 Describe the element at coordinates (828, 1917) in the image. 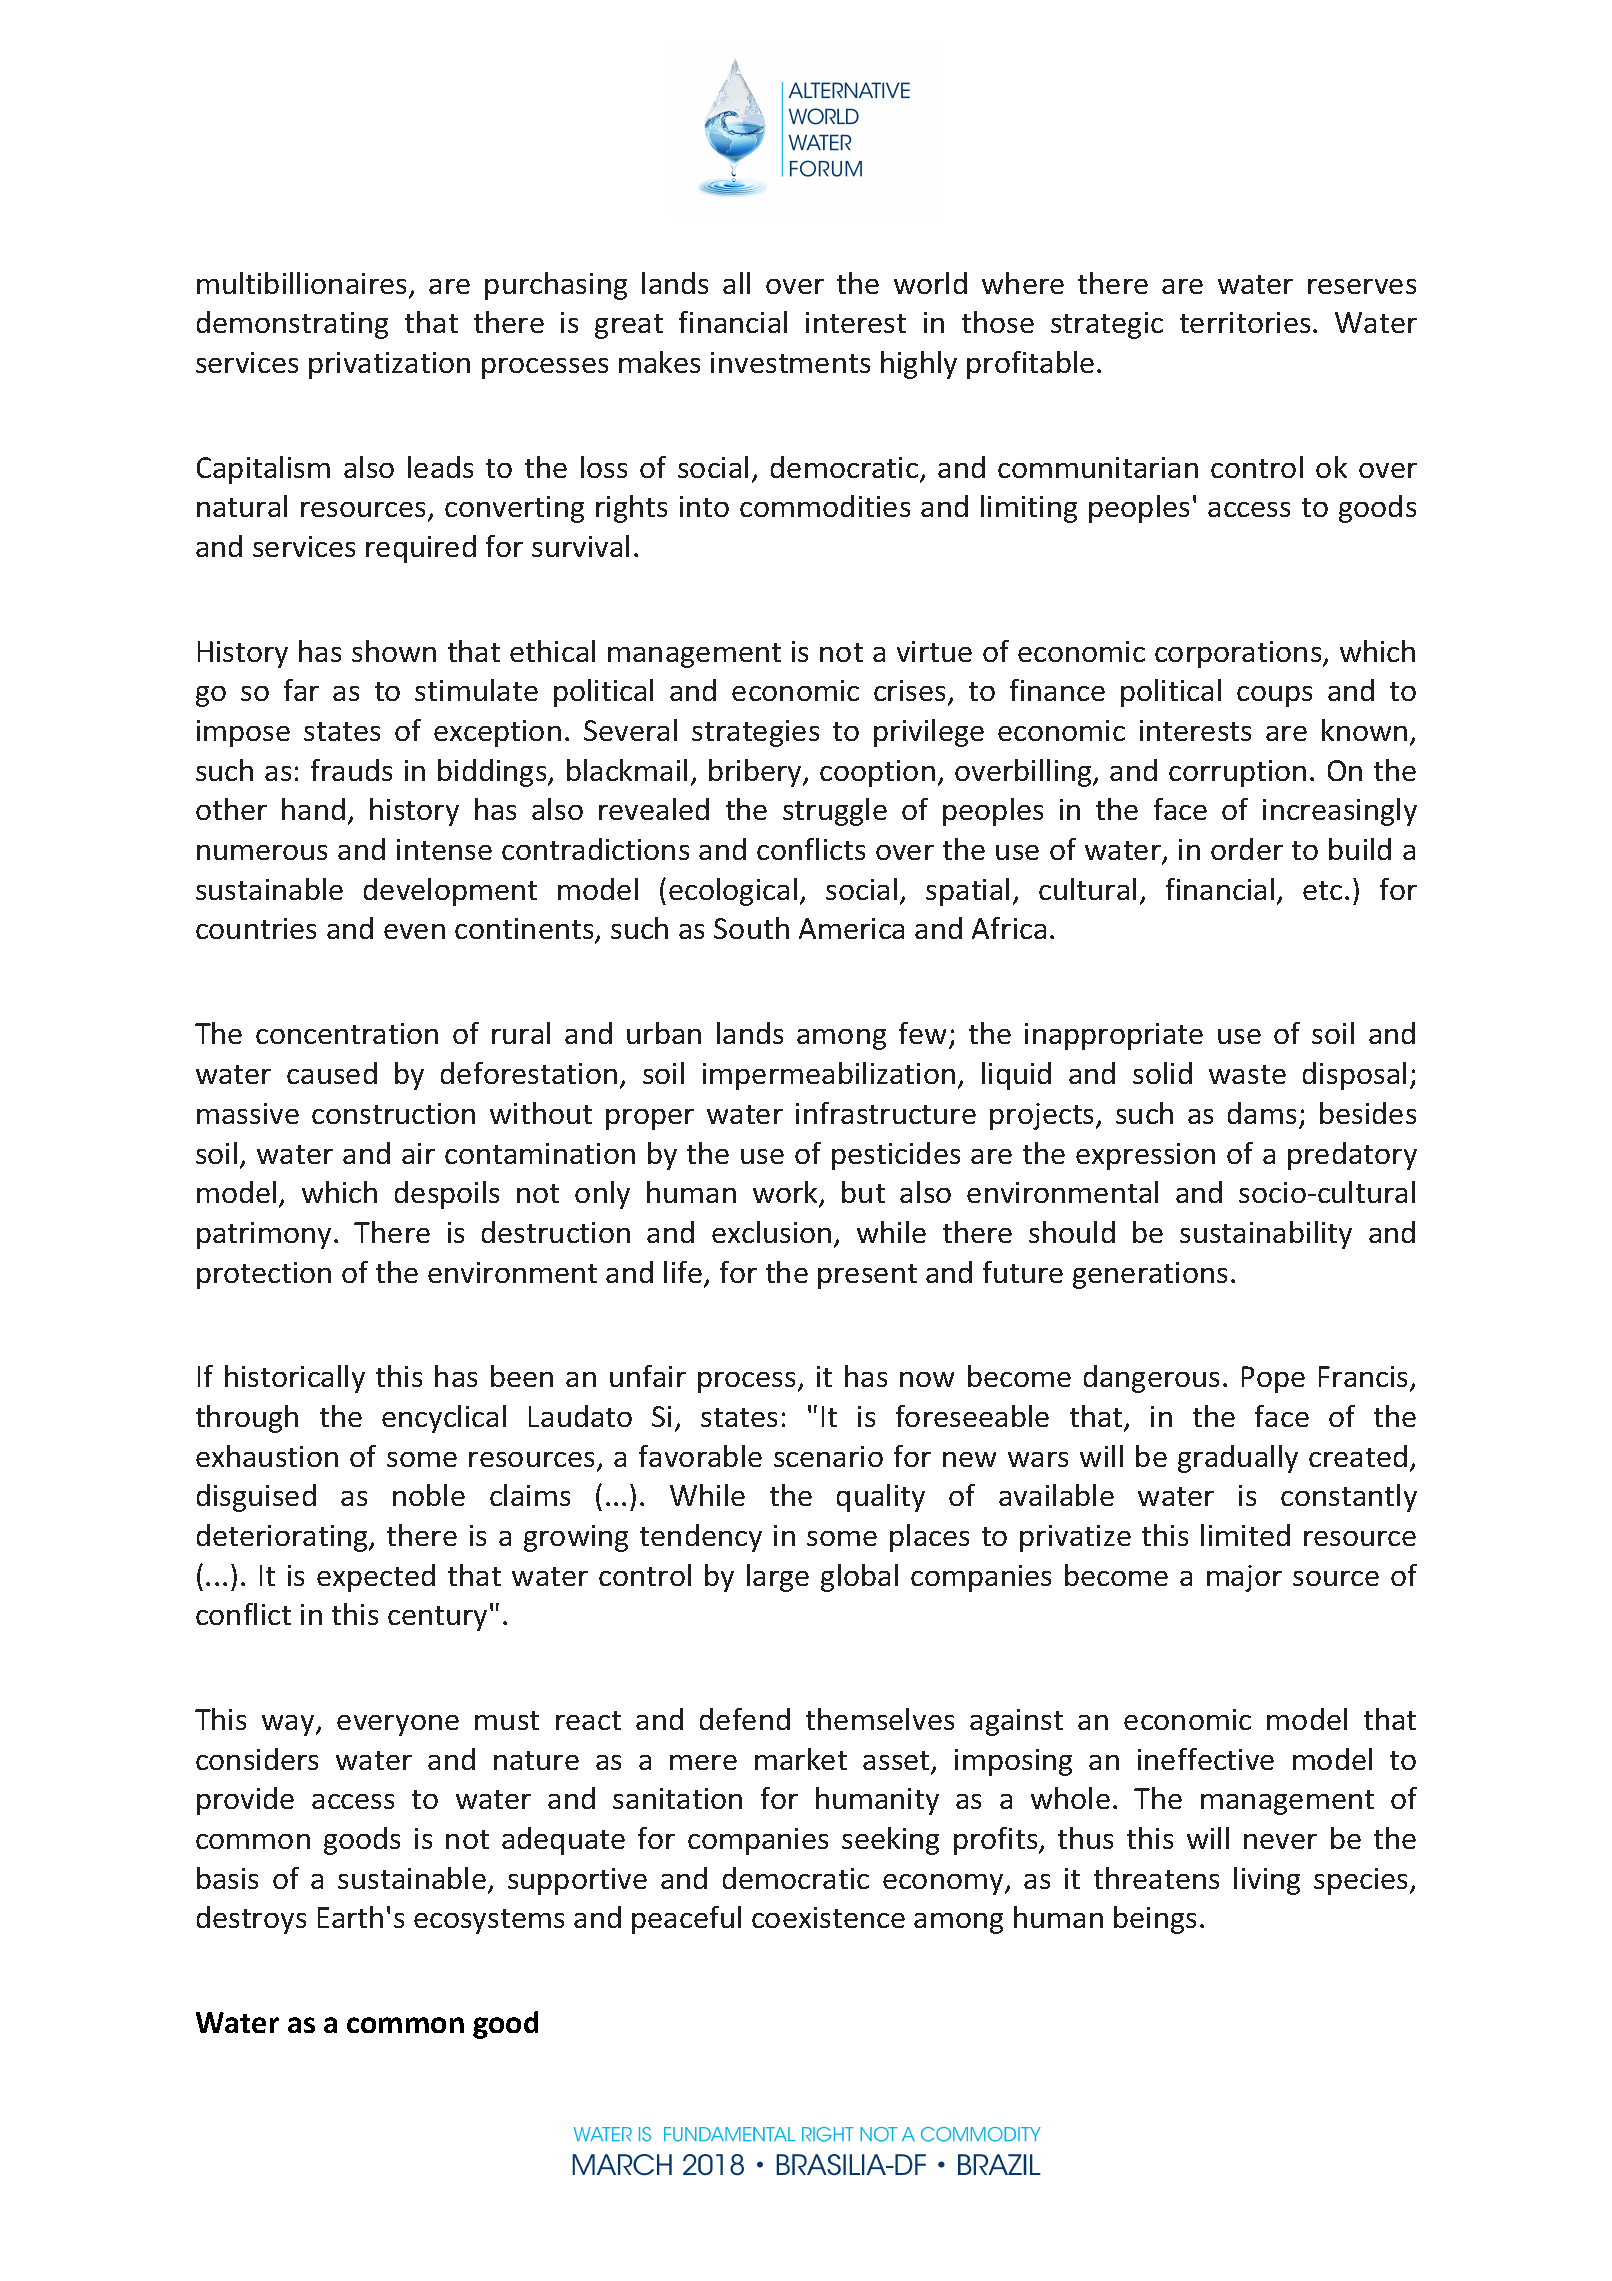

I see `coexistence` at that location.
